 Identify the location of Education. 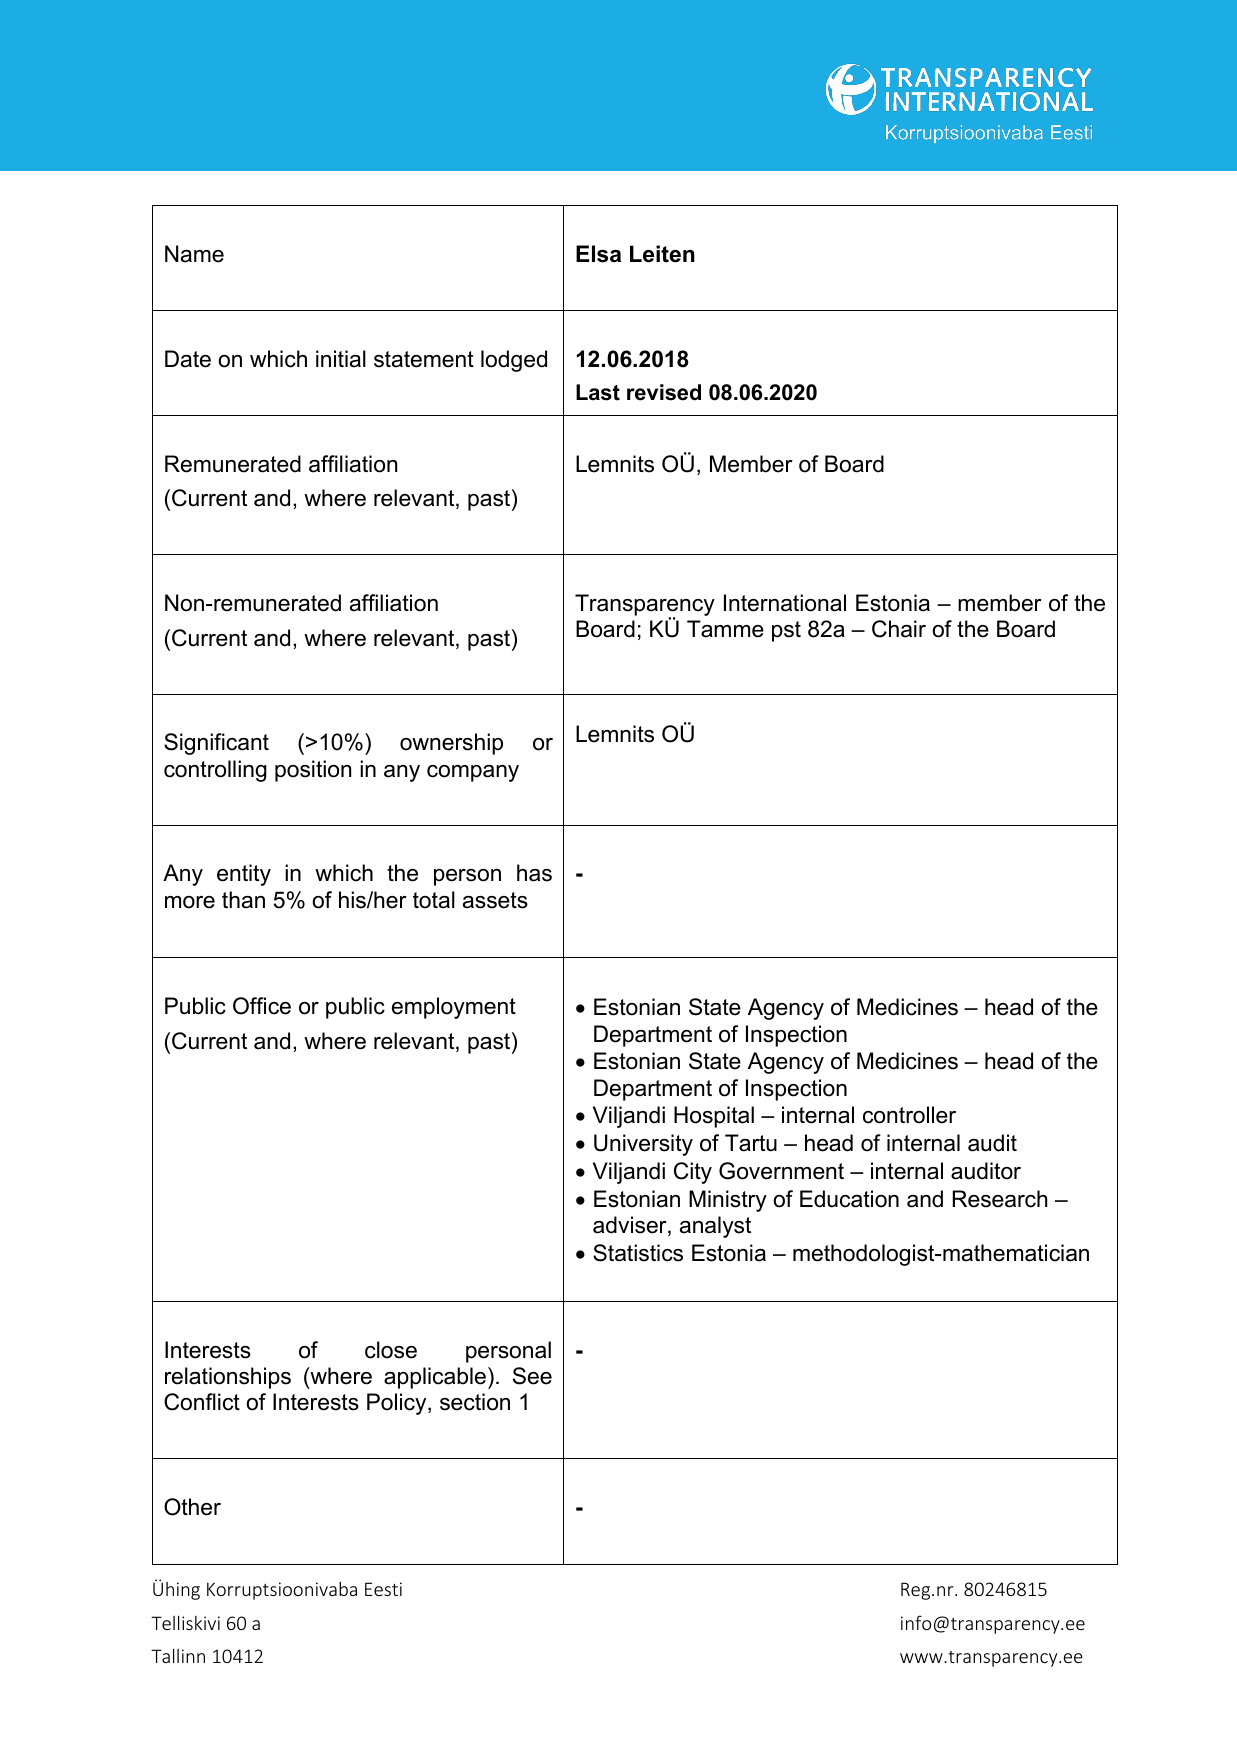
(849, 1199).
